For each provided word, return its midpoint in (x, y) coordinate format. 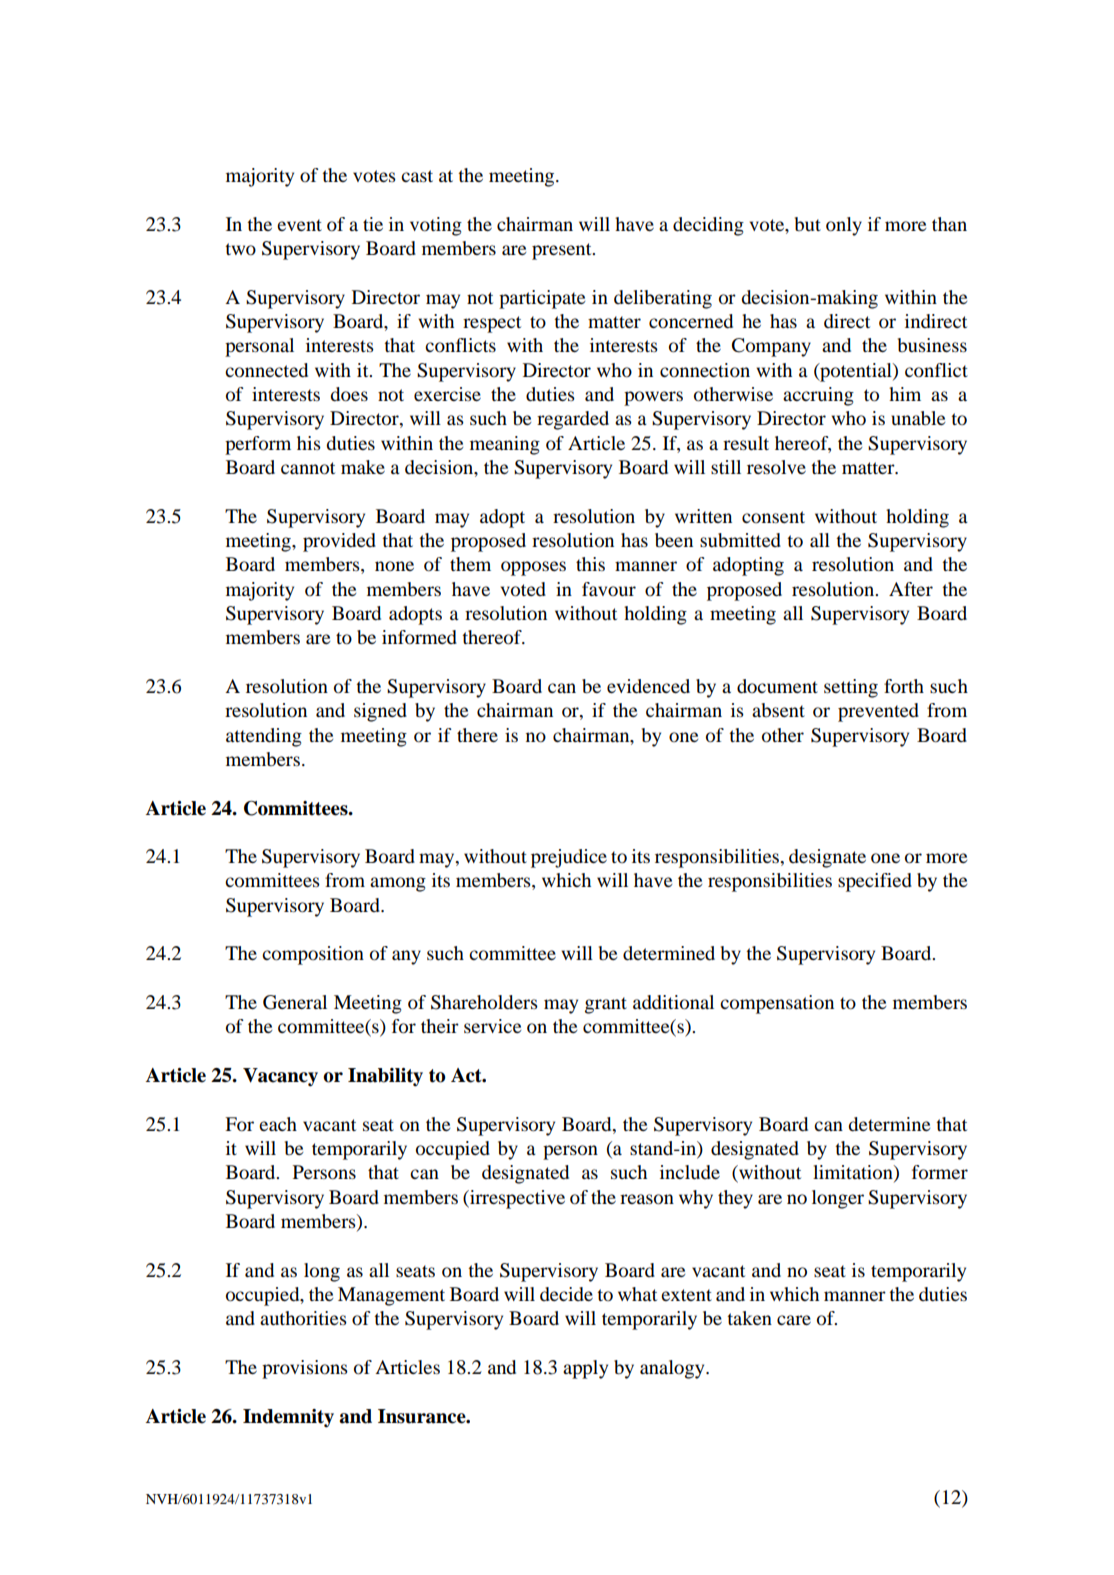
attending (264, 737)
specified (875, 882)
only (844, 226)
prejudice (569, 858)
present (563, 251)
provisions (305, 1369)
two (240, 249)
